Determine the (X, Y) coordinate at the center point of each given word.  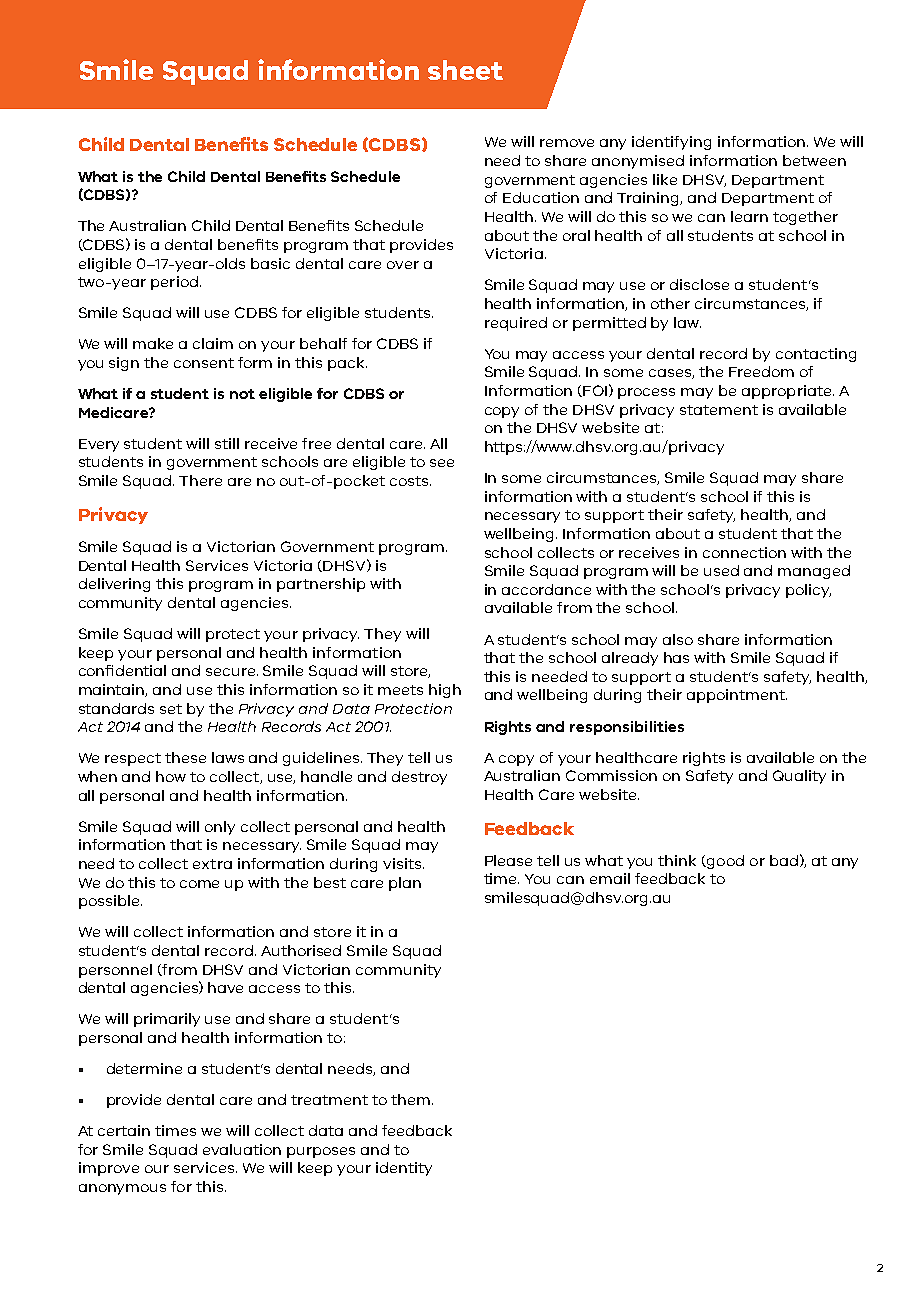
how (171, 776)
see (442, 463)
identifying (671, 143)
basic (270, 263)
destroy (419, 778)
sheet (465, 70)
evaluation (242, 1149)
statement (719, 410)
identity (404, 1169)
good (724, 862)
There (200, 480)
